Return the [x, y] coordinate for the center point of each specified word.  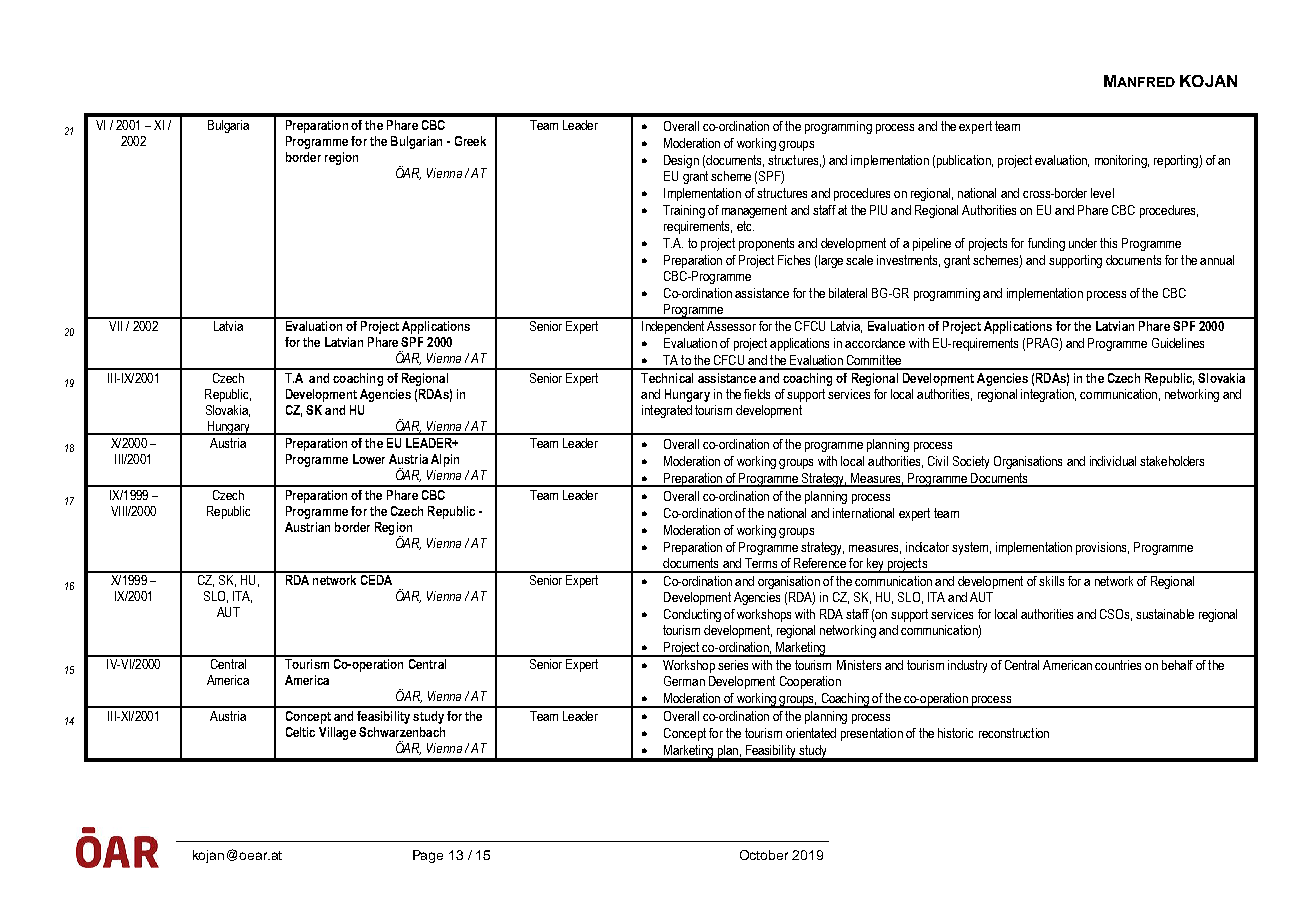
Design [681, 161]
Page [428, 856]
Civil [938, 461]
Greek [470, 141]
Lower [369, 459]
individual [1113, 461]
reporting [1177, 161]
